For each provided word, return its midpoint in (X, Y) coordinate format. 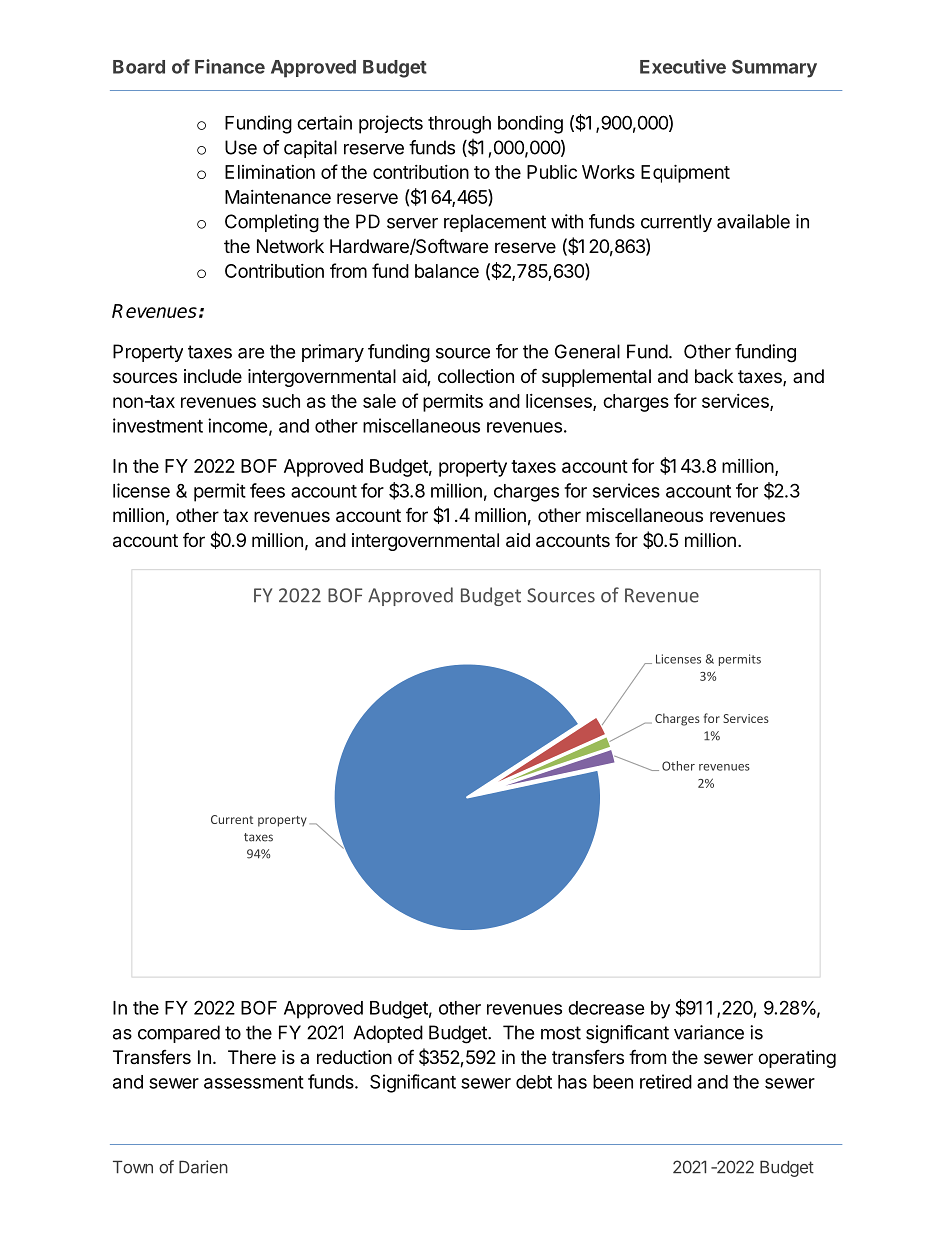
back (714, 376)
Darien (203, 1167)
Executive (683, 66)
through (459, 125)
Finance (230, 66)
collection (476, 376)
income (238, 425)
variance (709, 1032)
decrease (606, 1008)
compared (179, 1034)
